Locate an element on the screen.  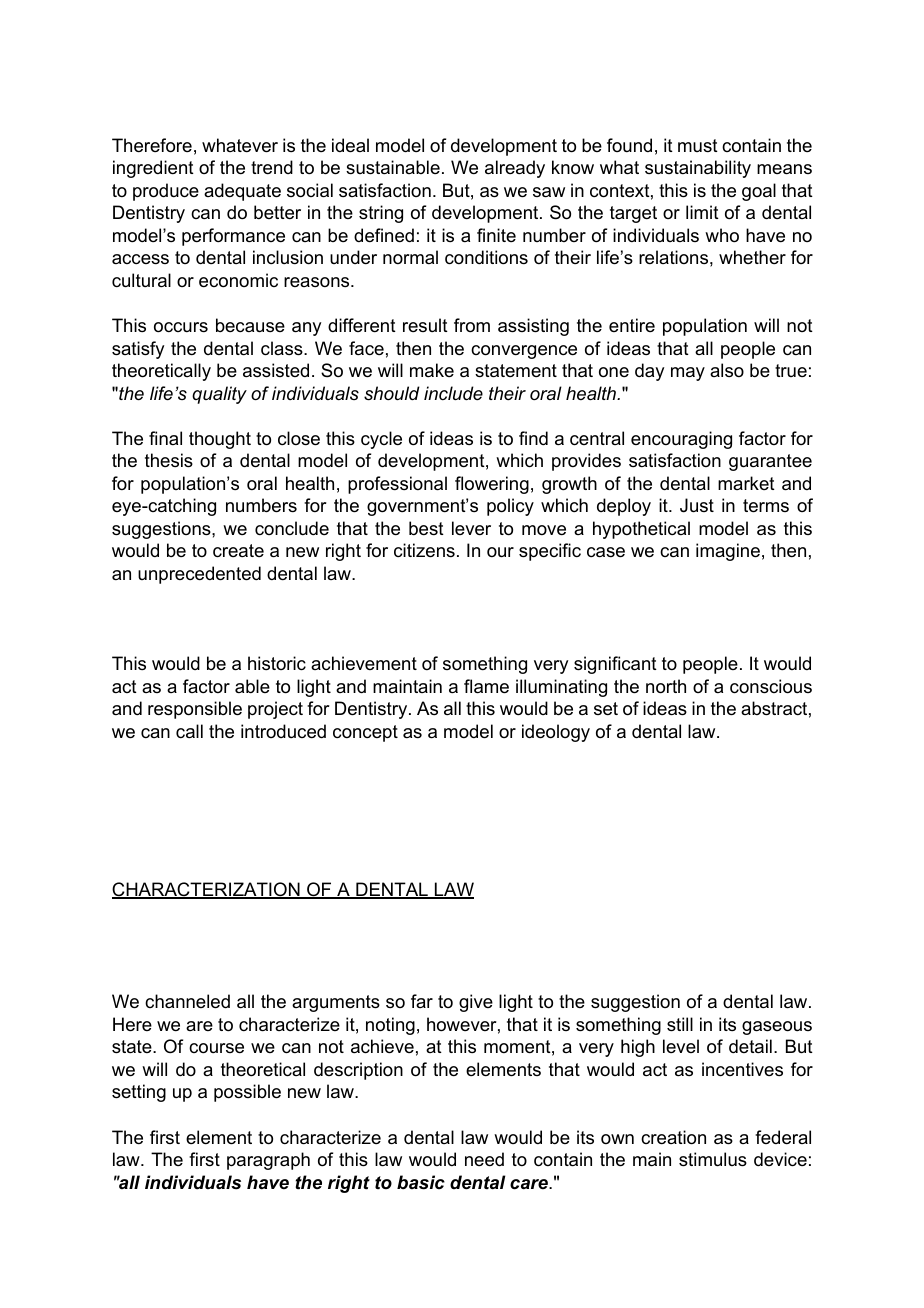
historic is located at coordinates (277, 663).
